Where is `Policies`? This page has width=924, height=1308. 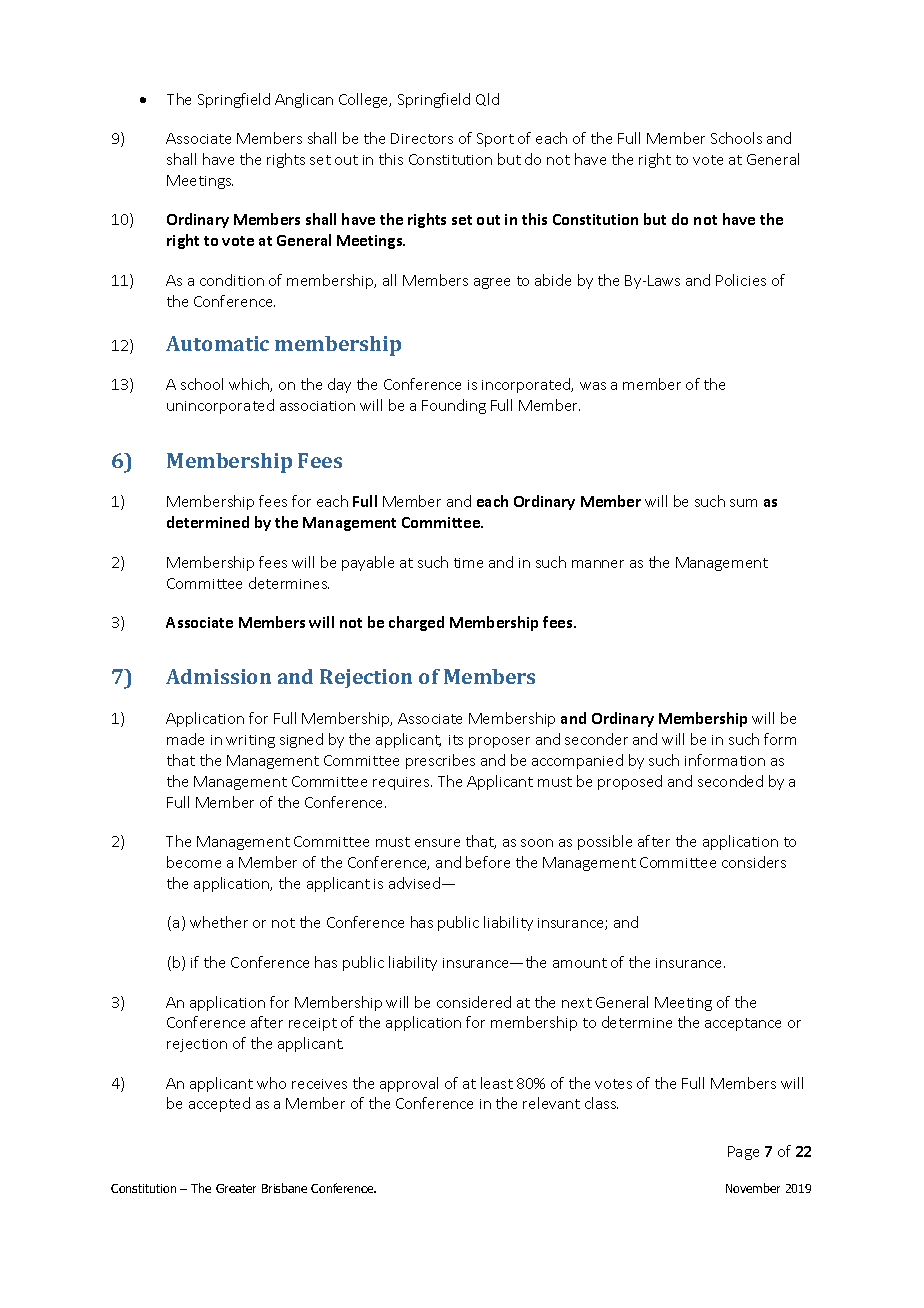 Policies is located at coordinates (741, 280).
